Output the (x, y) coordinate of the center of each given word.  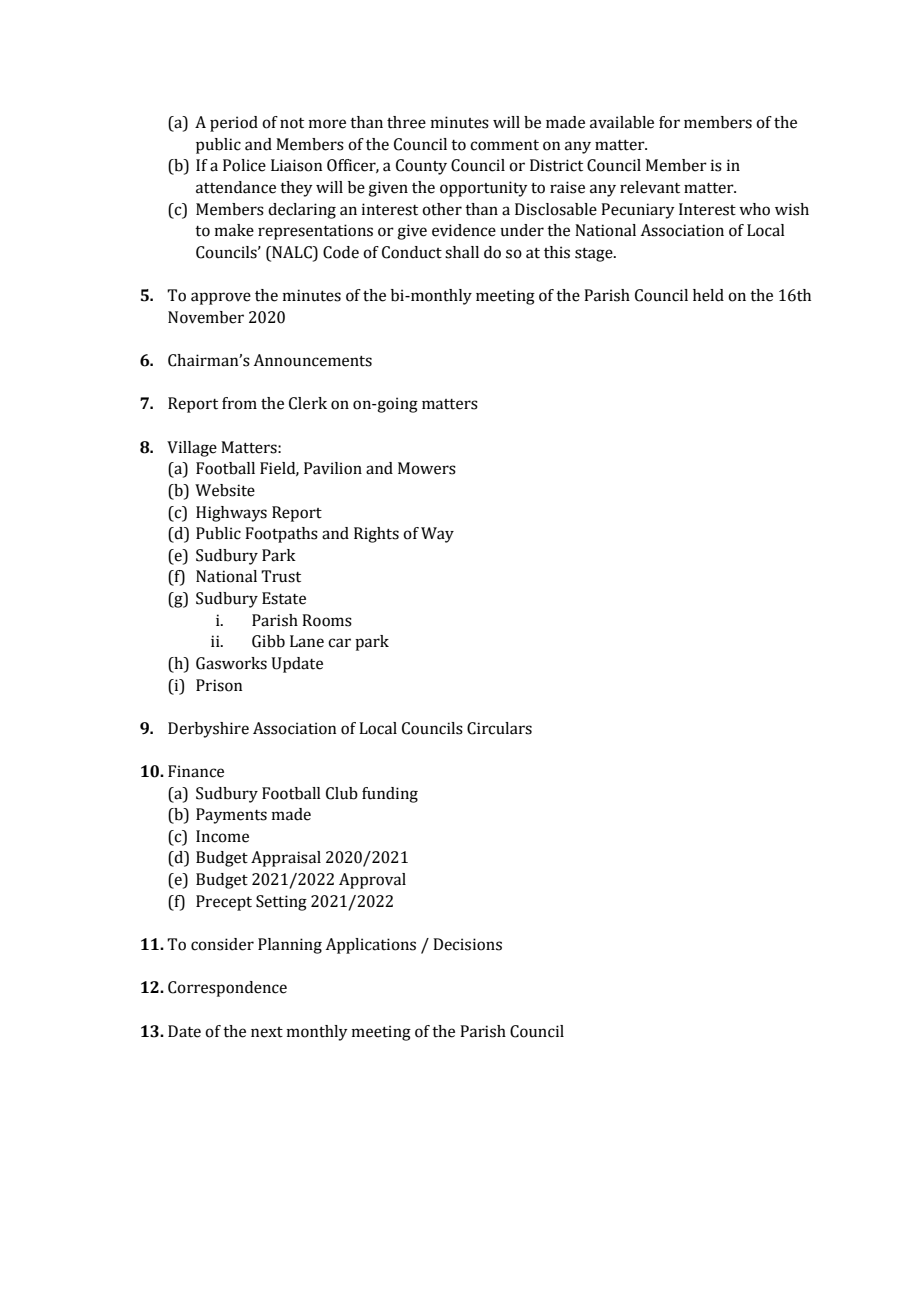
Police (244, 165)
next (267, 1032)
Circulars (499, 728)
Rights (376, 535)
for (669, 122)
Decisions (467, 944)
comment (504, 145)
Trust (281, 576)
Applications (370, 946)
